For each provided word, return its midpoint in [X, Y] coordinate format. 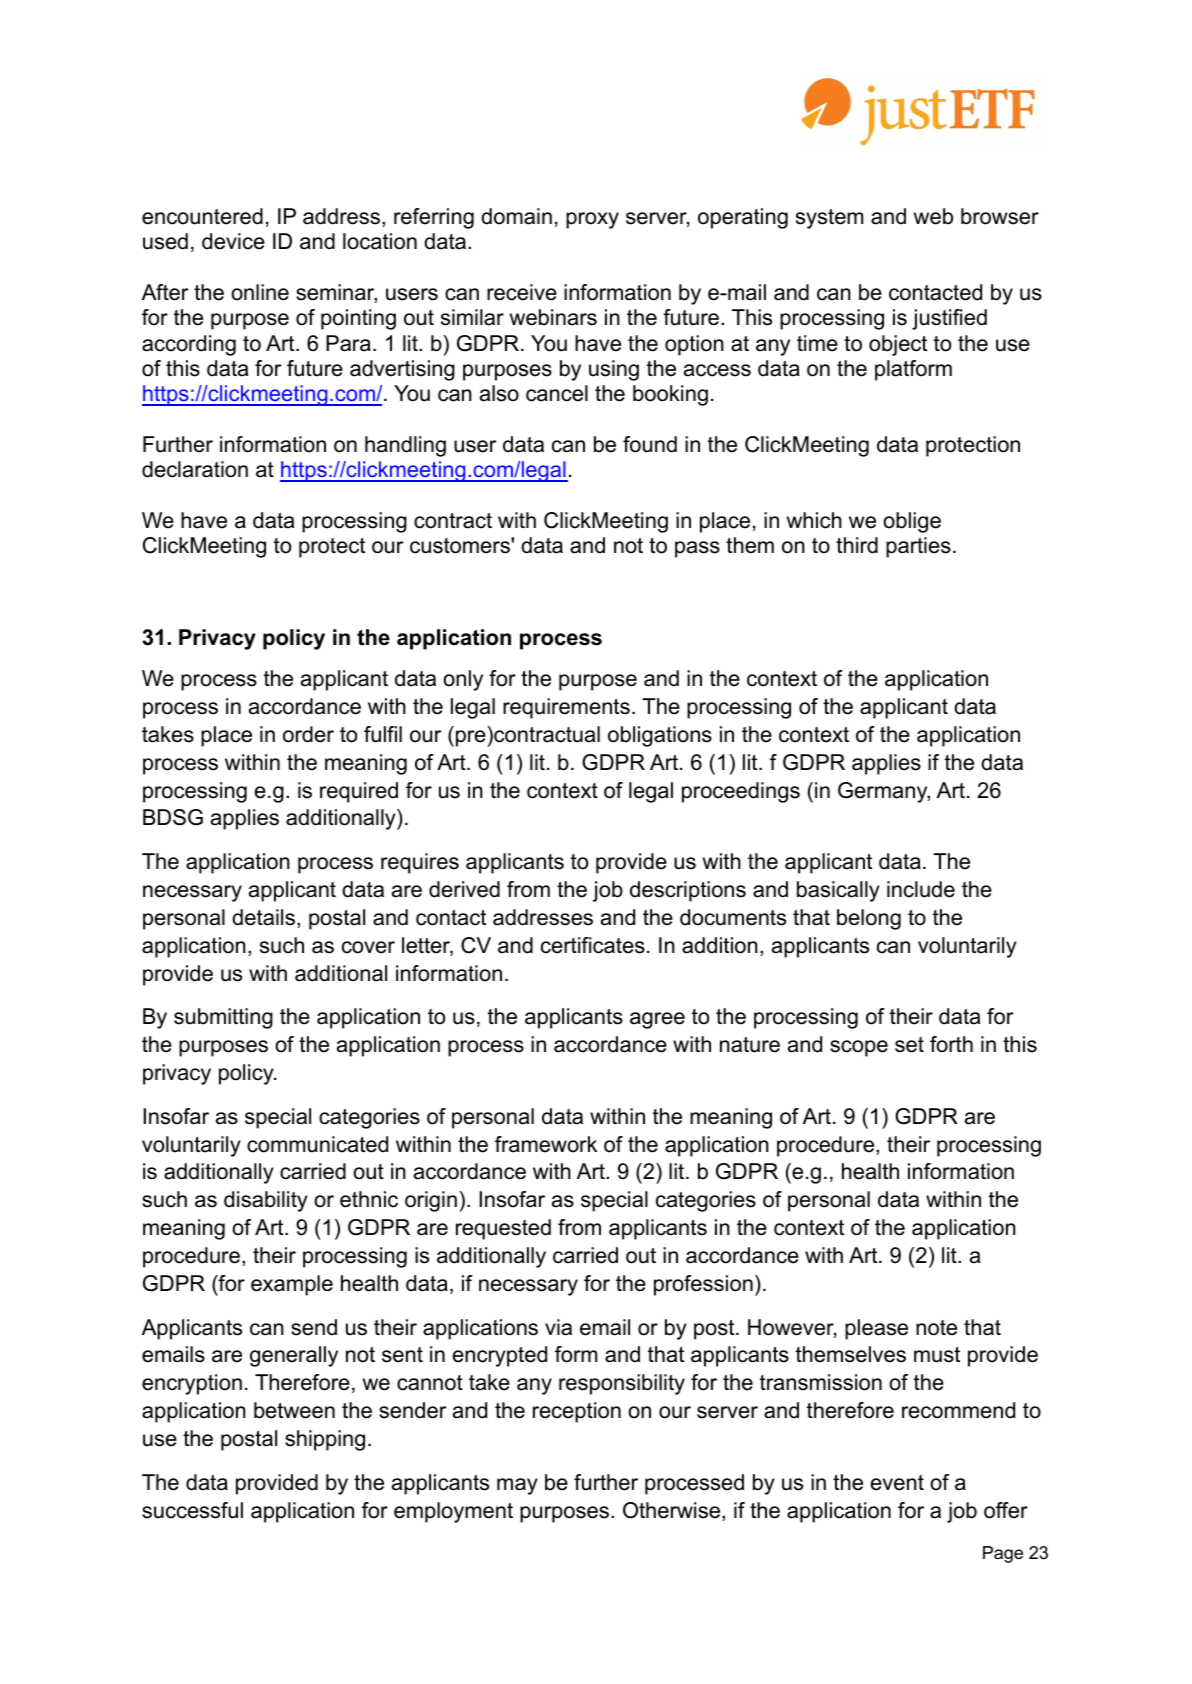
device [233, 241]
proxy [592, 220]
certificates [593, 945]
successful [192, 1510]
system [829, 219]
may [517, 1486]
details [263, 917]
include [921, 889]
